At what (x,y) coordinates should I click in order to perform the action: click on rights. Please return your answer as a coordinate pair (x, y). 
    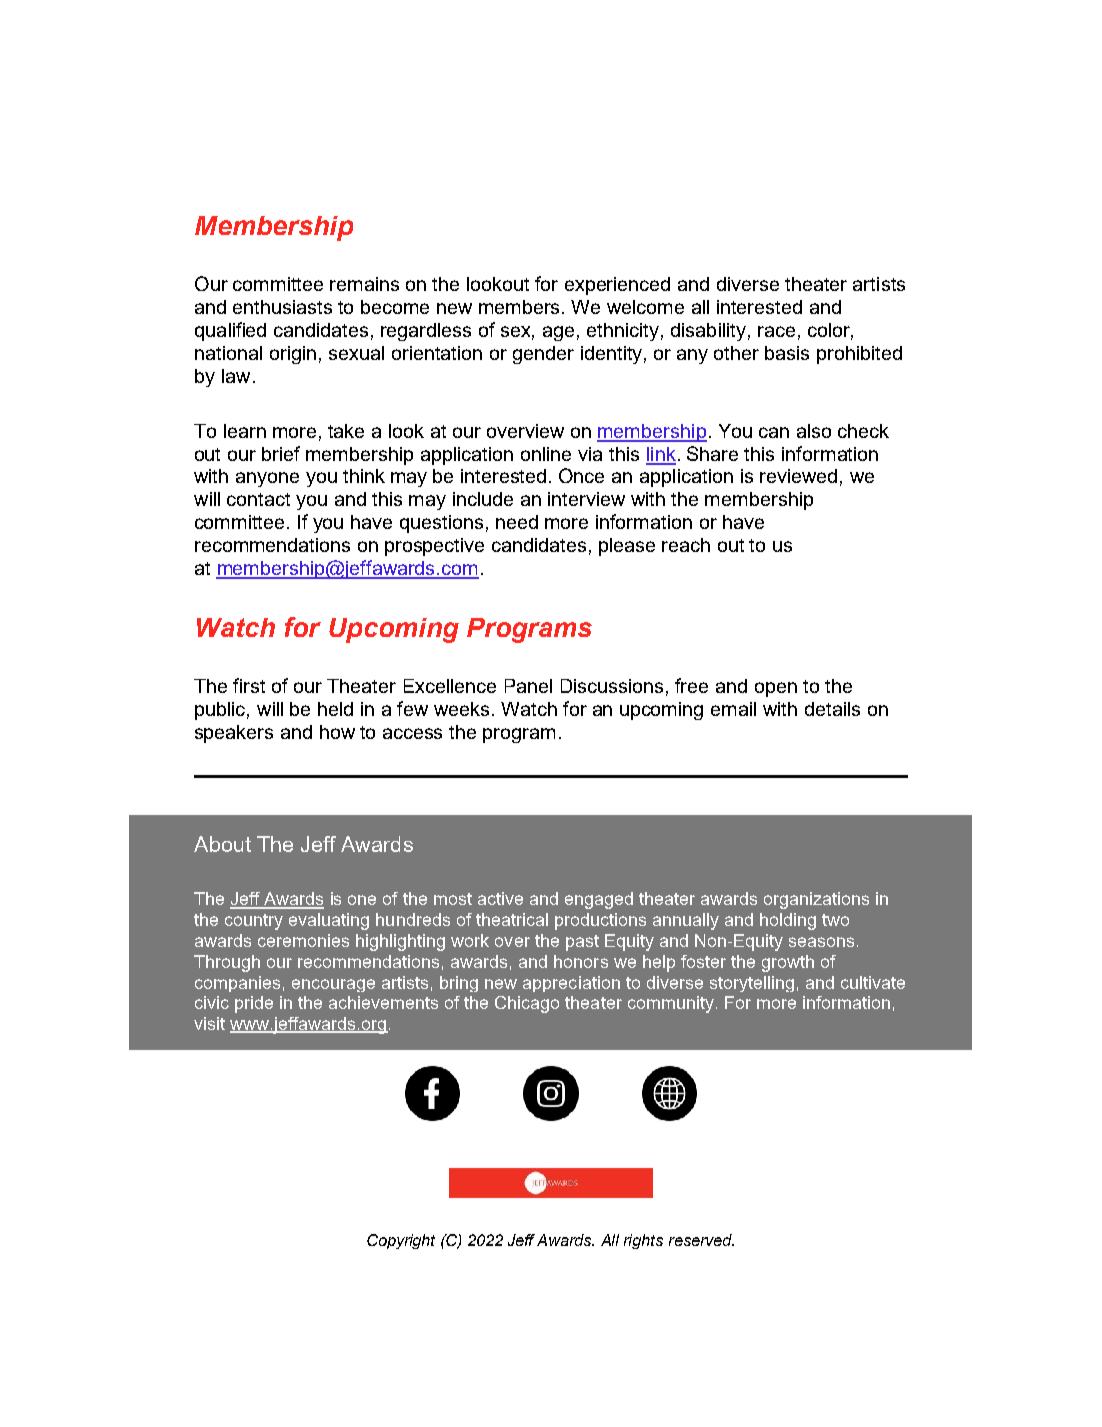
    Looking at the image, I should click on (643, 1241).
